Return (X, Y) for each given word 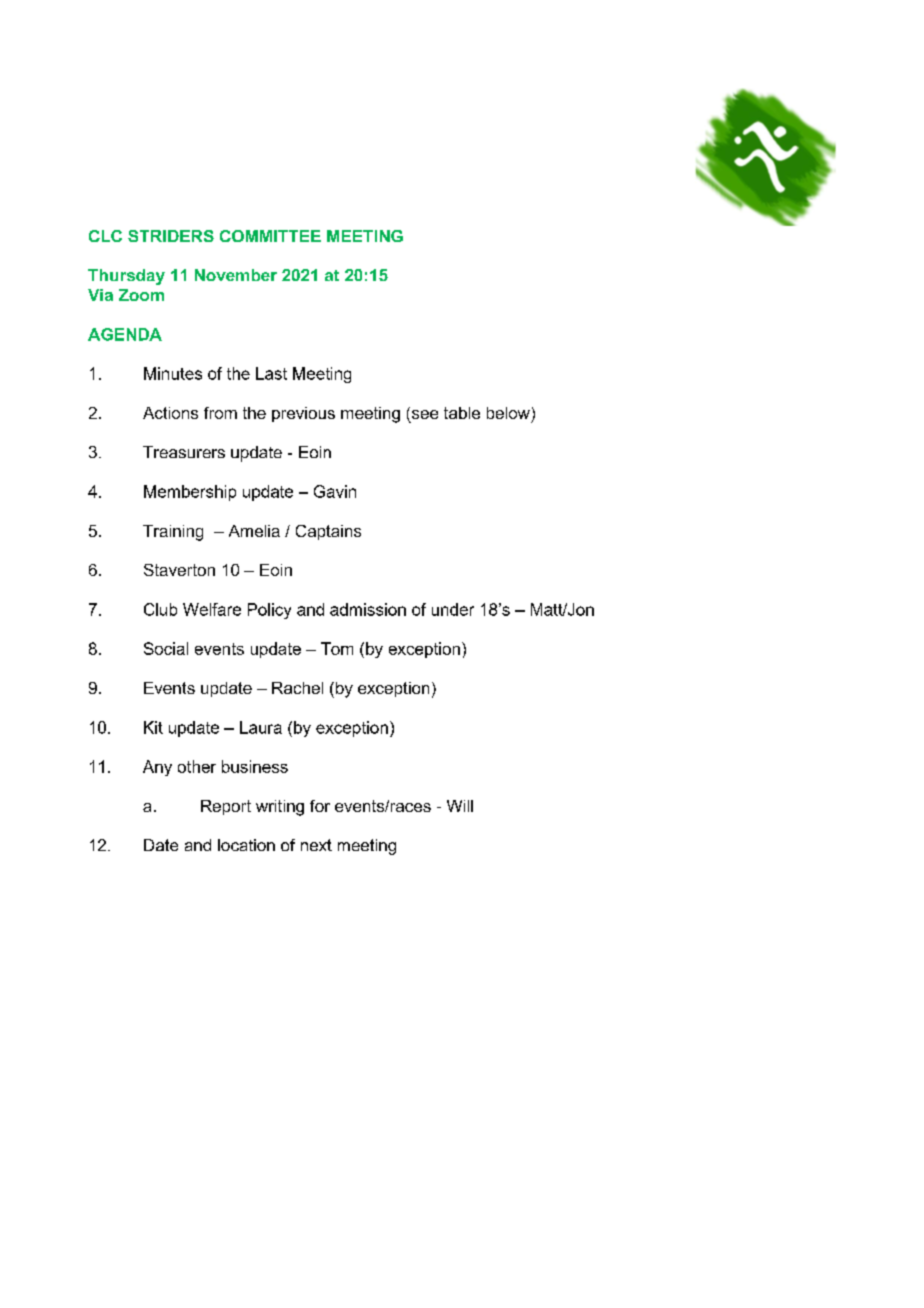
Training (173, 533)
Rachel (297, 688)
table (462, 413)
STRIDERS (171, 236)
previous (303, 414)
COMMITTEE (270, 236)
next (316, 845)
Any (157, 768)
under (453, 609)
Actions (170, 413)
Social (166, 648)
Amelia (254, 531)
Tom (337, 648)
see (425, 414)
